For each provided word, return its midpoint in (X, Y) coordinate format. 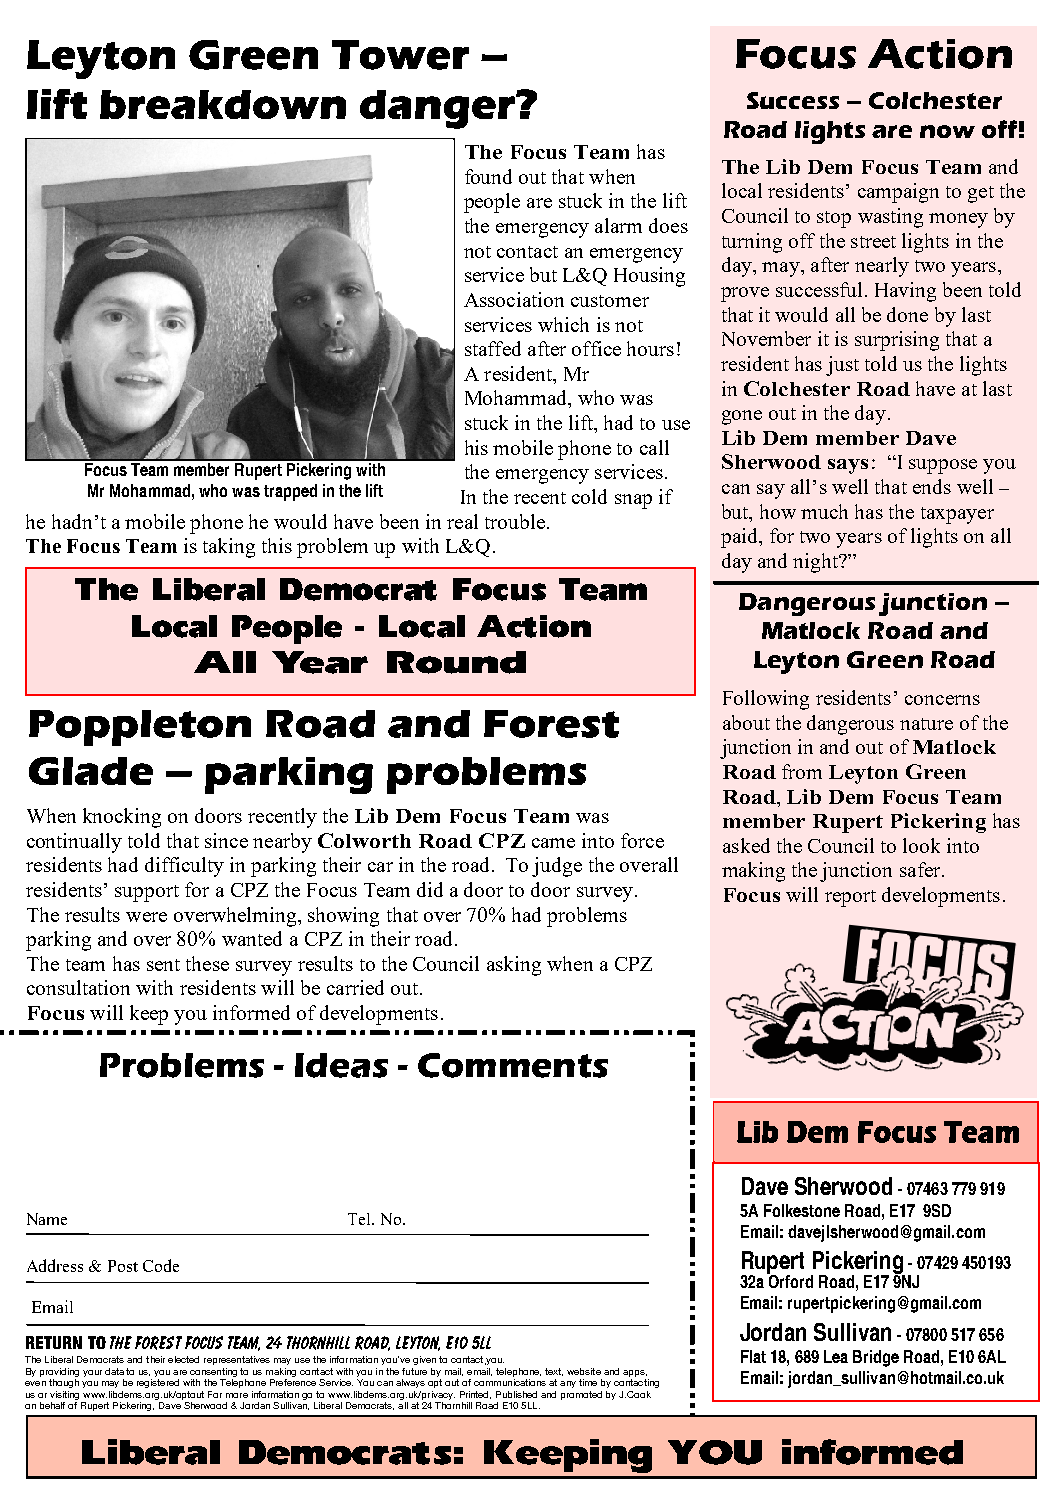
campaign (898, 193)
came (553, 843)
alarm (618, 225)
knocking (122, 818)
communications (510, 1382)
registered (158, 1383)
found (488, 176)
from (802, 771)
